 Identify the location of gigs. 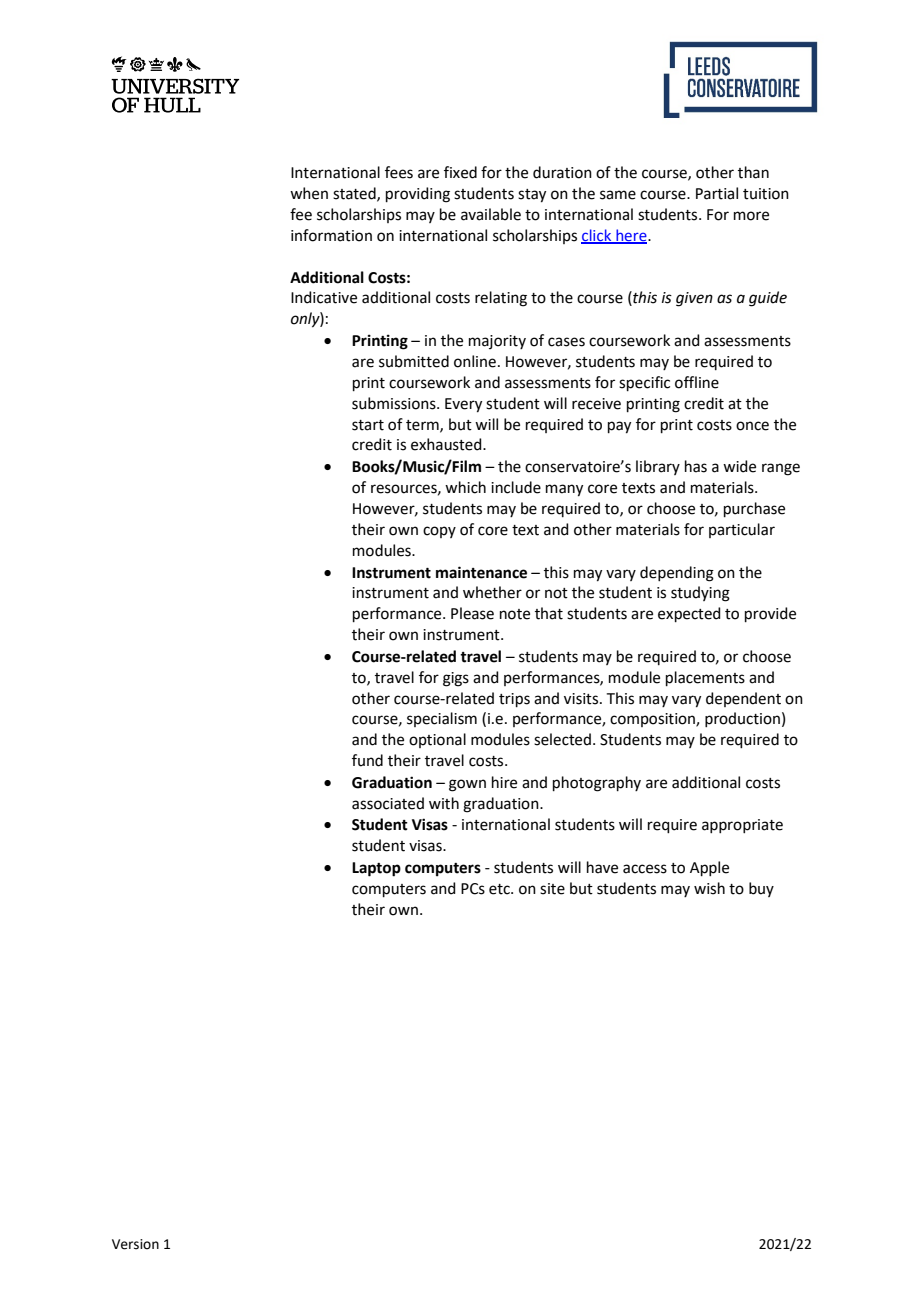
(456, 679).
